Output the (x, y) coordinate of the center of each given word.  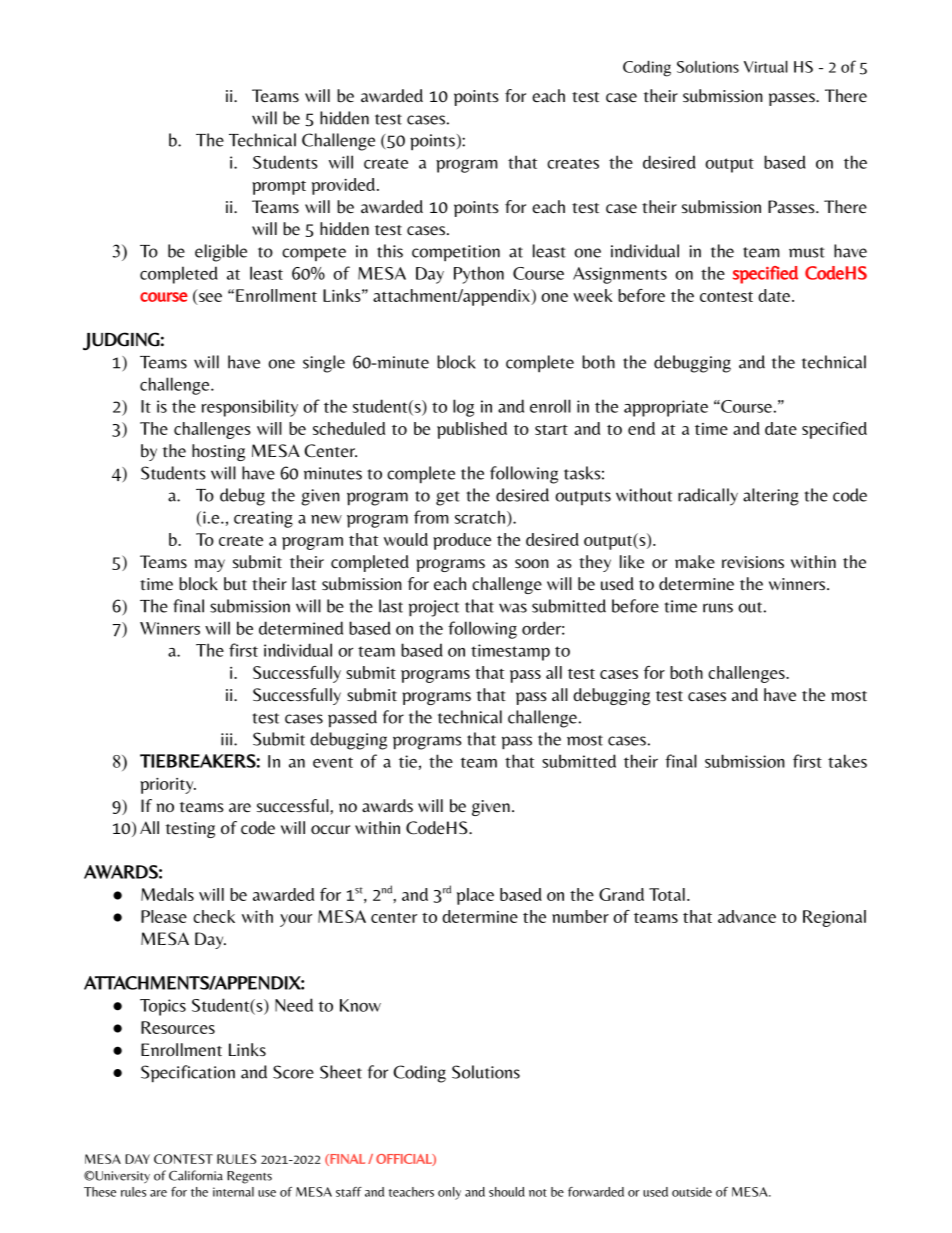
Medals (167, 894)
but (235, 584)
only (449, 1193)
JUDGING (121, 341)
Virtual (766, 66)
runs (718, 608)
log (463, 408)
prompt (279, 188)
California (196, 1175)
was (513, 608)
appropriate (666, 408)
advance (747, 916)
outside (692, 1192)
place (475, 896)
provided (343, 186)
